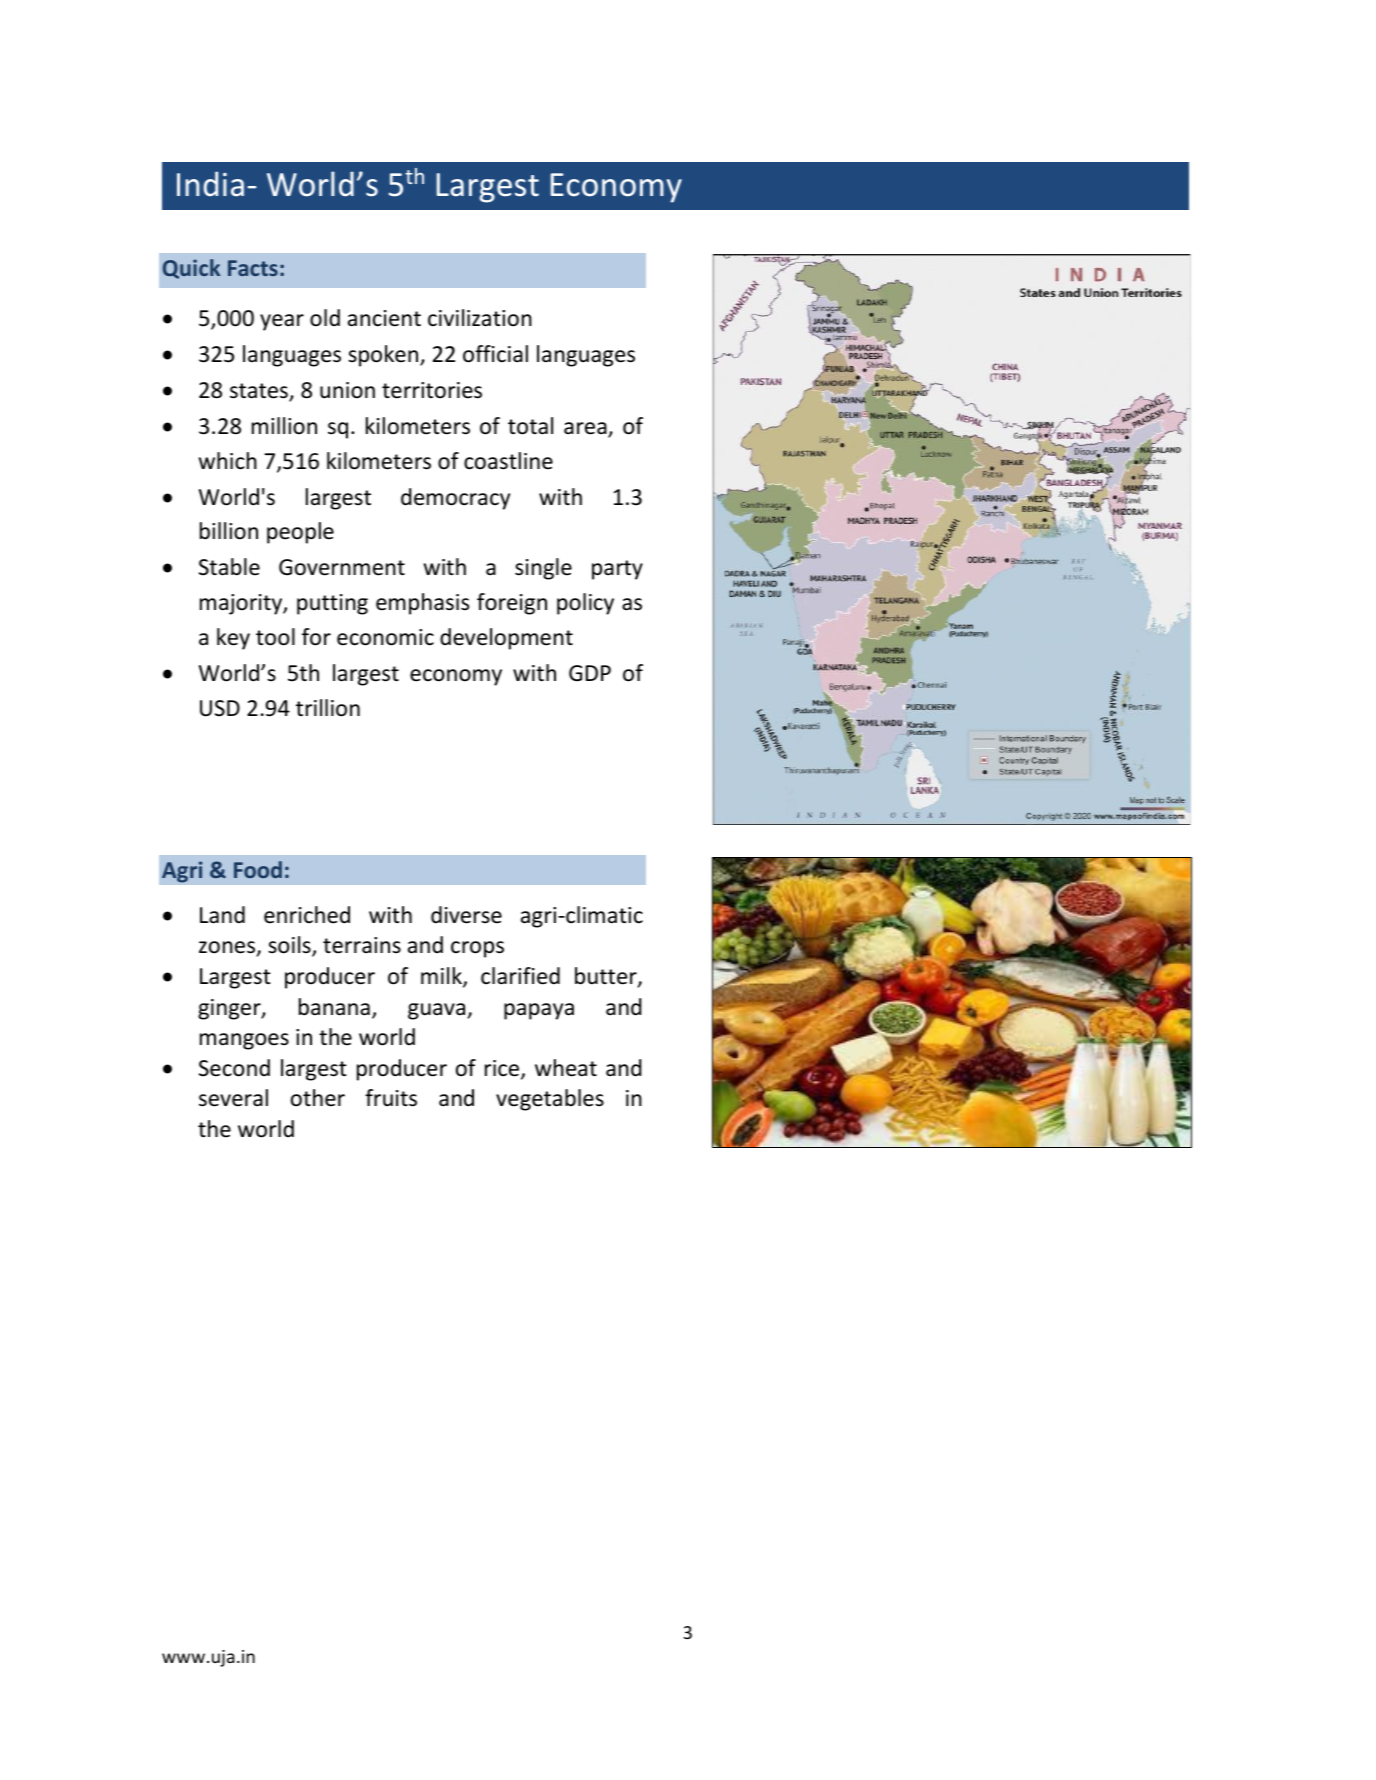 This image has width=1376, height=1780. Describe the element at coordinates (590, 673) in the image. I see `GDP` at that location.
